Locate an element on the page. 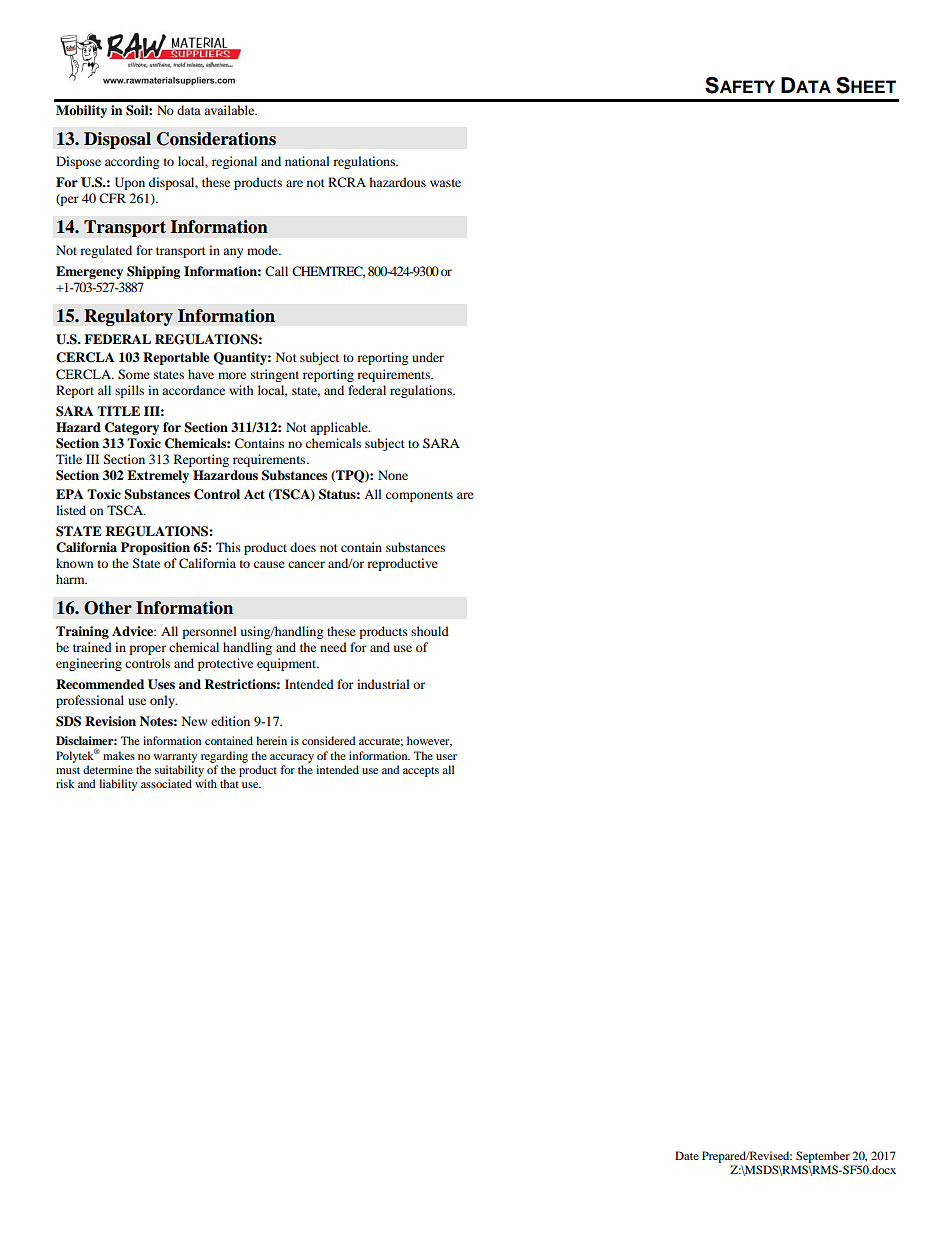 The image size is (952, 1233). under is located at coordinates (428, 357).
